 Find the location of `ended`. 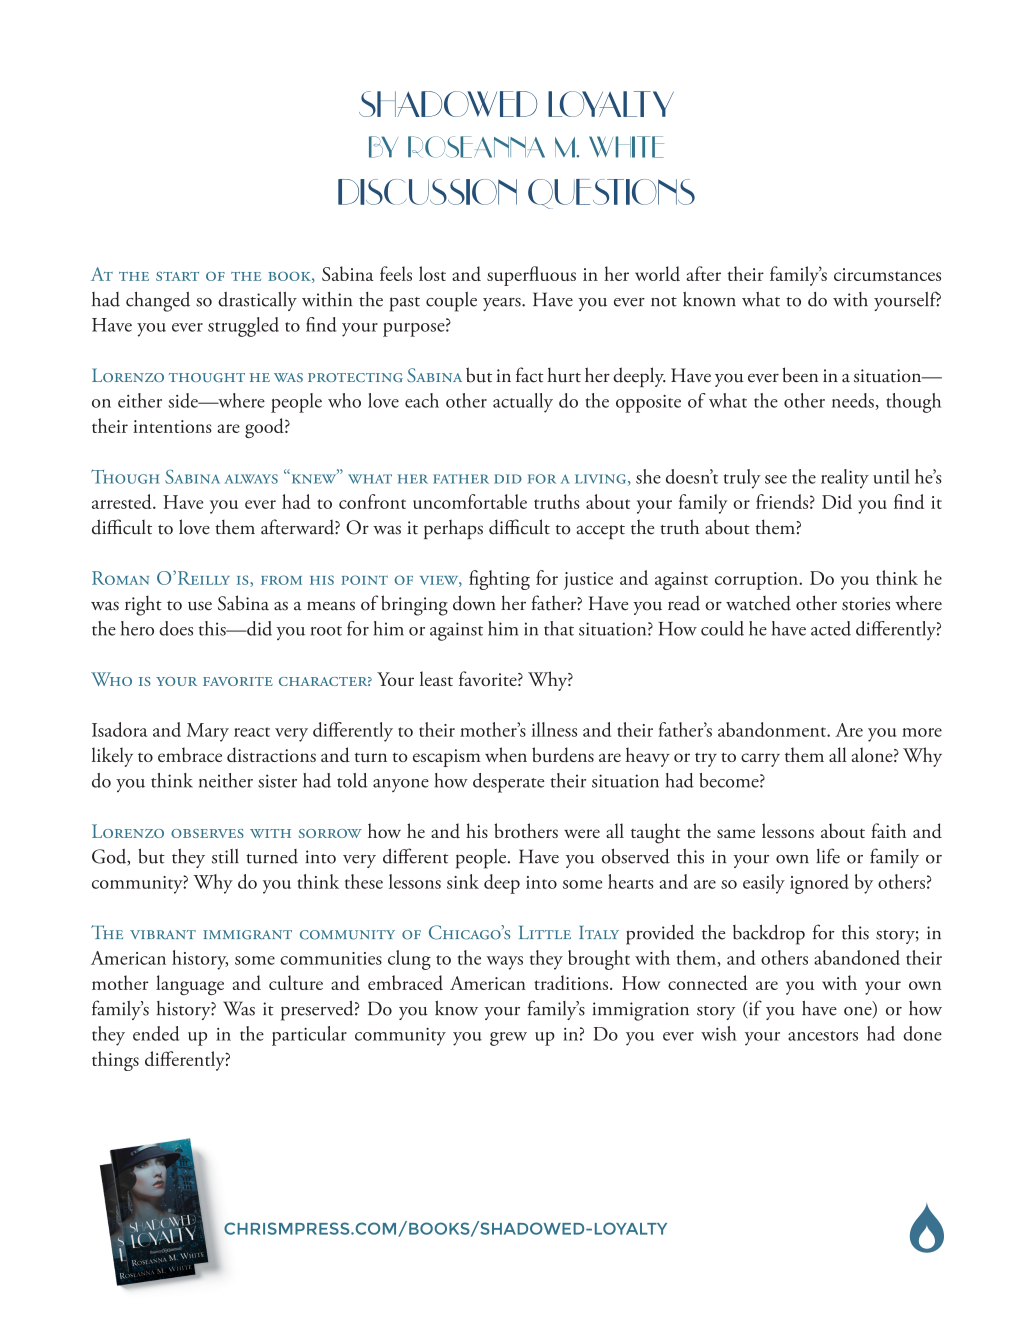

ended is located at coordinates (156, 1033).
